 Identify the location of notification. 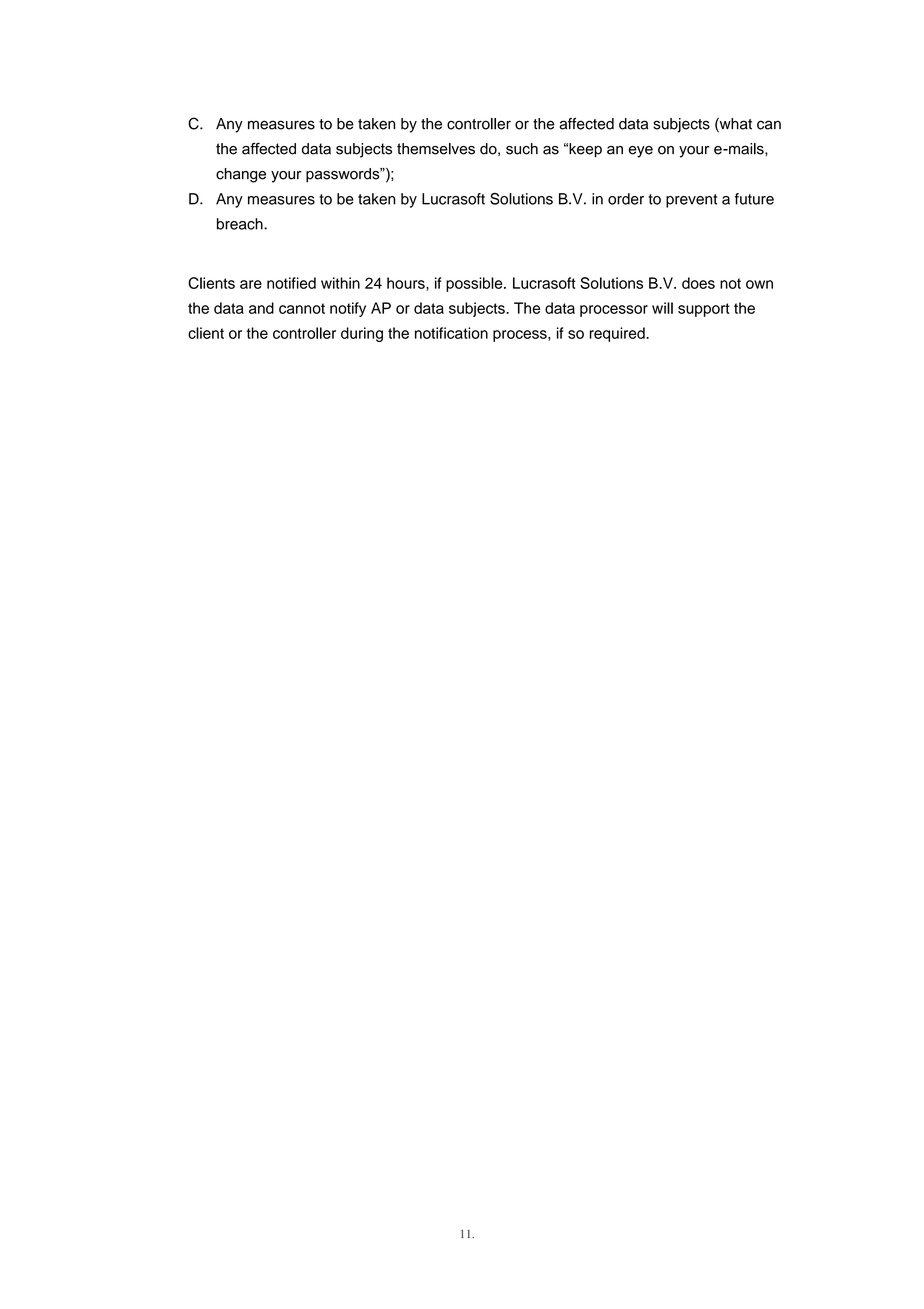
(451, 333).
